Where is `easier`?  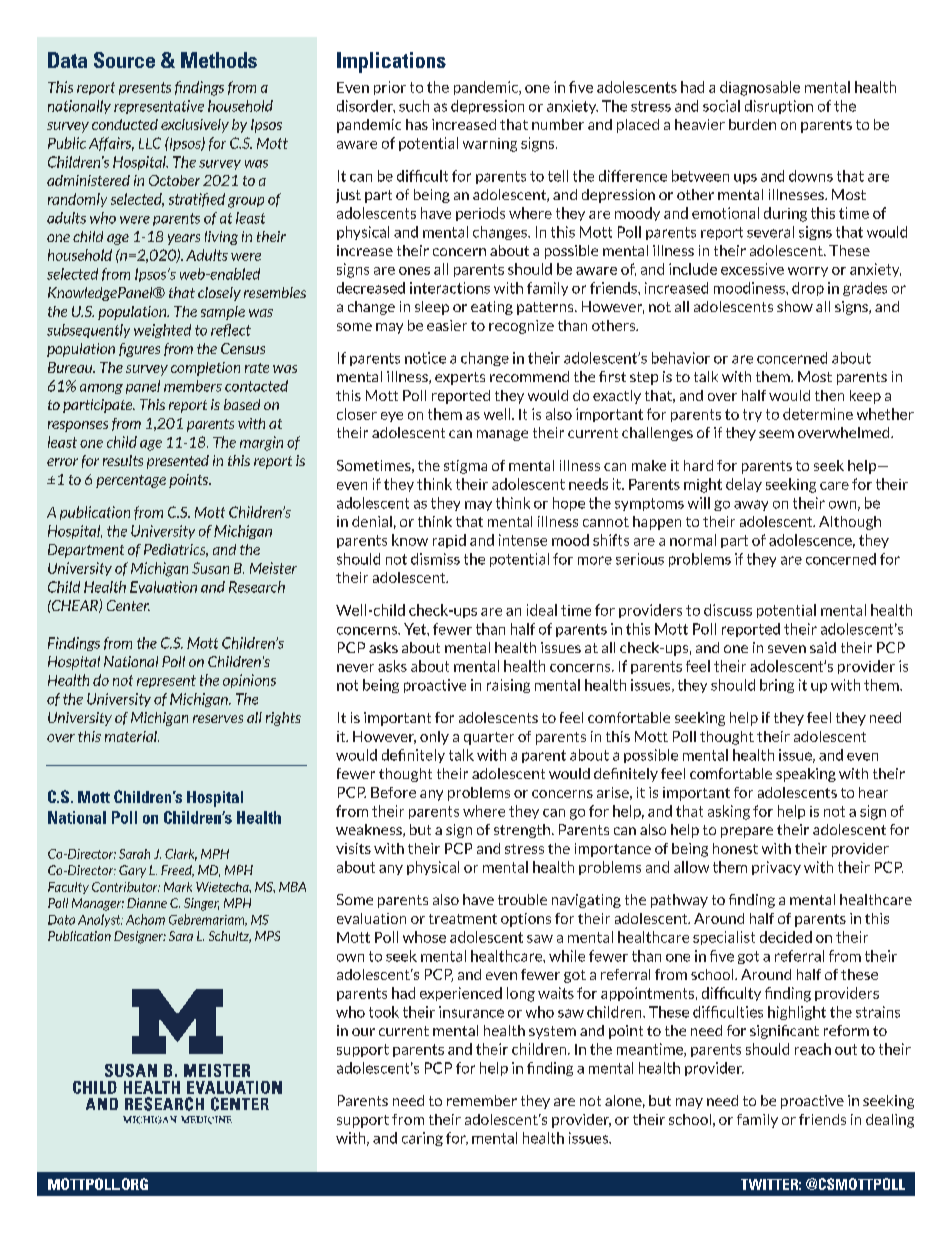 easier is located at coordinates (447, 325).
